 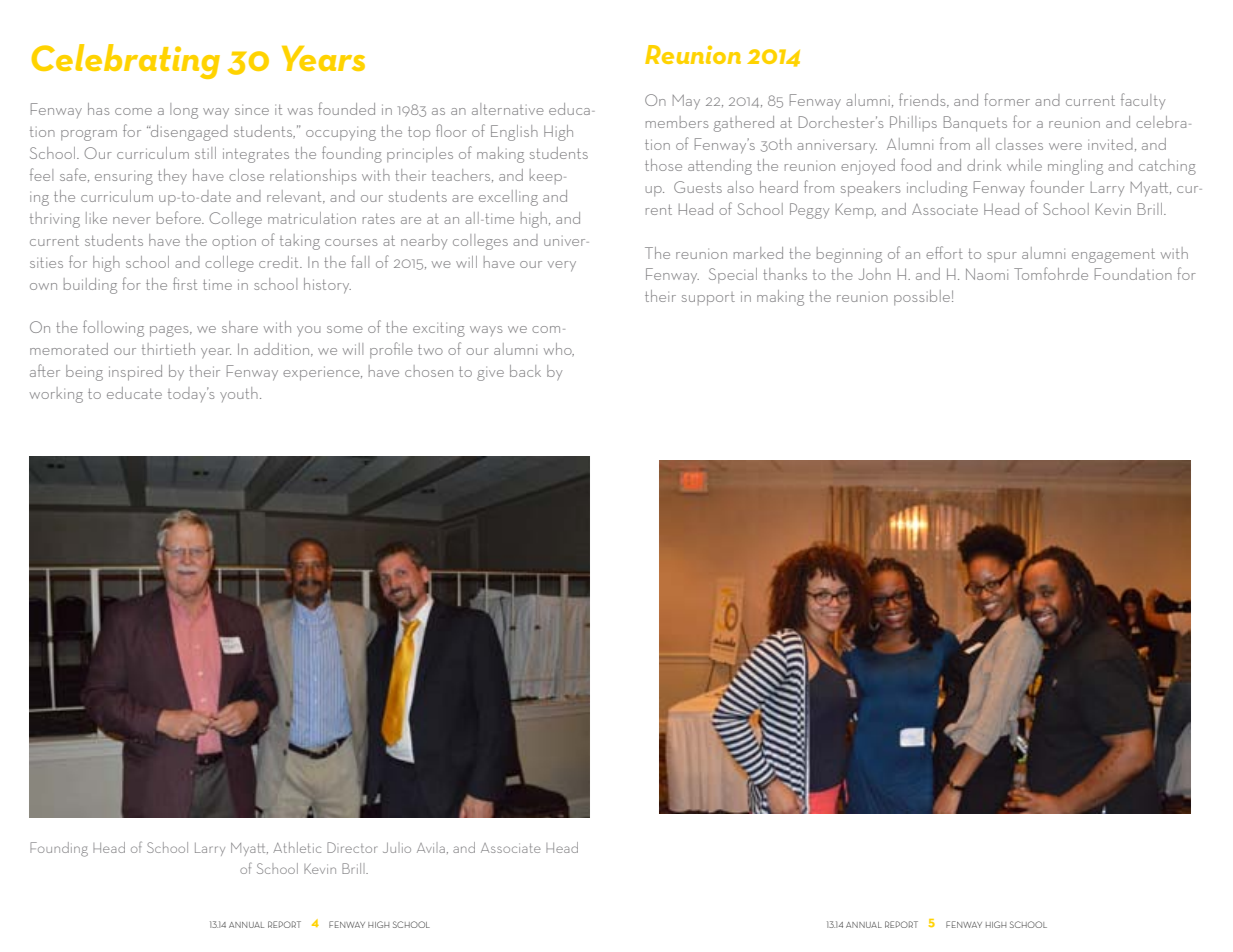 What do you see at coordinates (490, 373) in the image?
I see `give` at bounding box center [490, 373].
